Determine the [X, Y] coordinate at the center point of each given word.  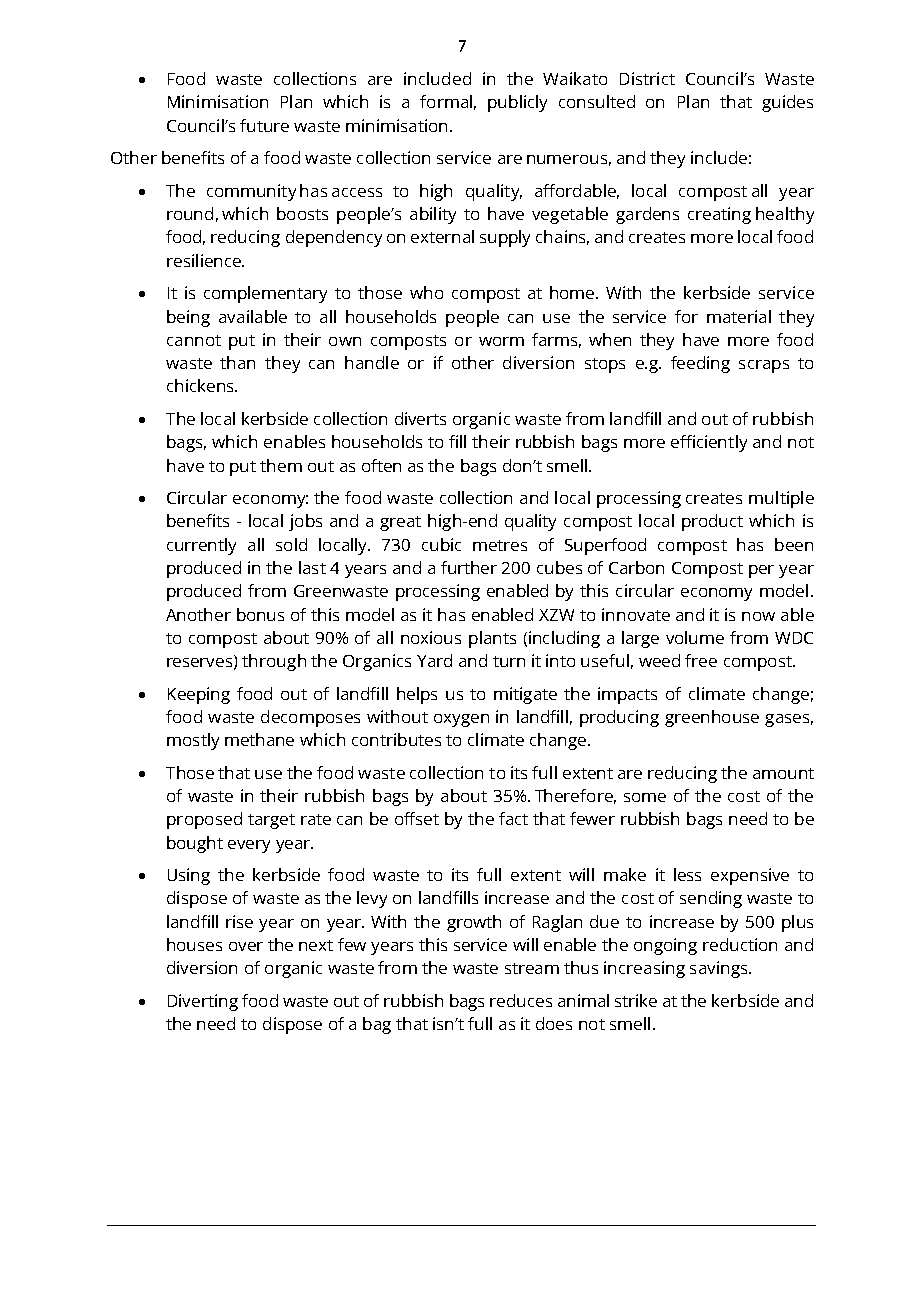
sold [291, 544]
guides [787, 103]
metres [500, 545]
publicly [517, 103]
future [264, 125]
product [712, 522]
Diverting [203, 1002]
